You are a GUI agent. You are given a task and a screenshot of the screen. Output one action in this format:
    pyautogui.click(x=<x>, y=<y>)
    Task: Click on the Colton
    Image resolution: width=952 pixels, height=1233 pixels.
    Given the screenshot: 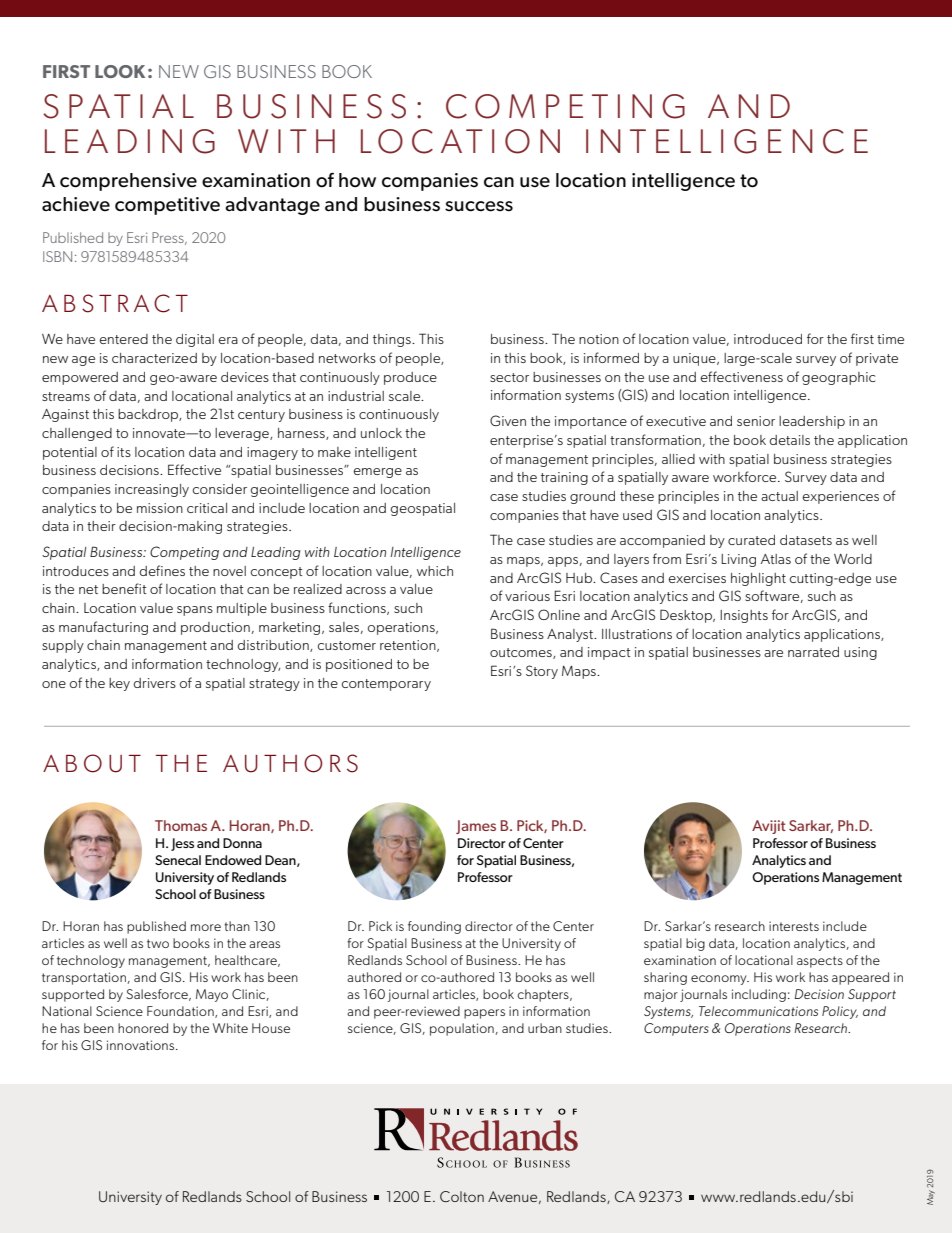 What is the action you would take?
    pyautogui.click(x=462, y=1196)
